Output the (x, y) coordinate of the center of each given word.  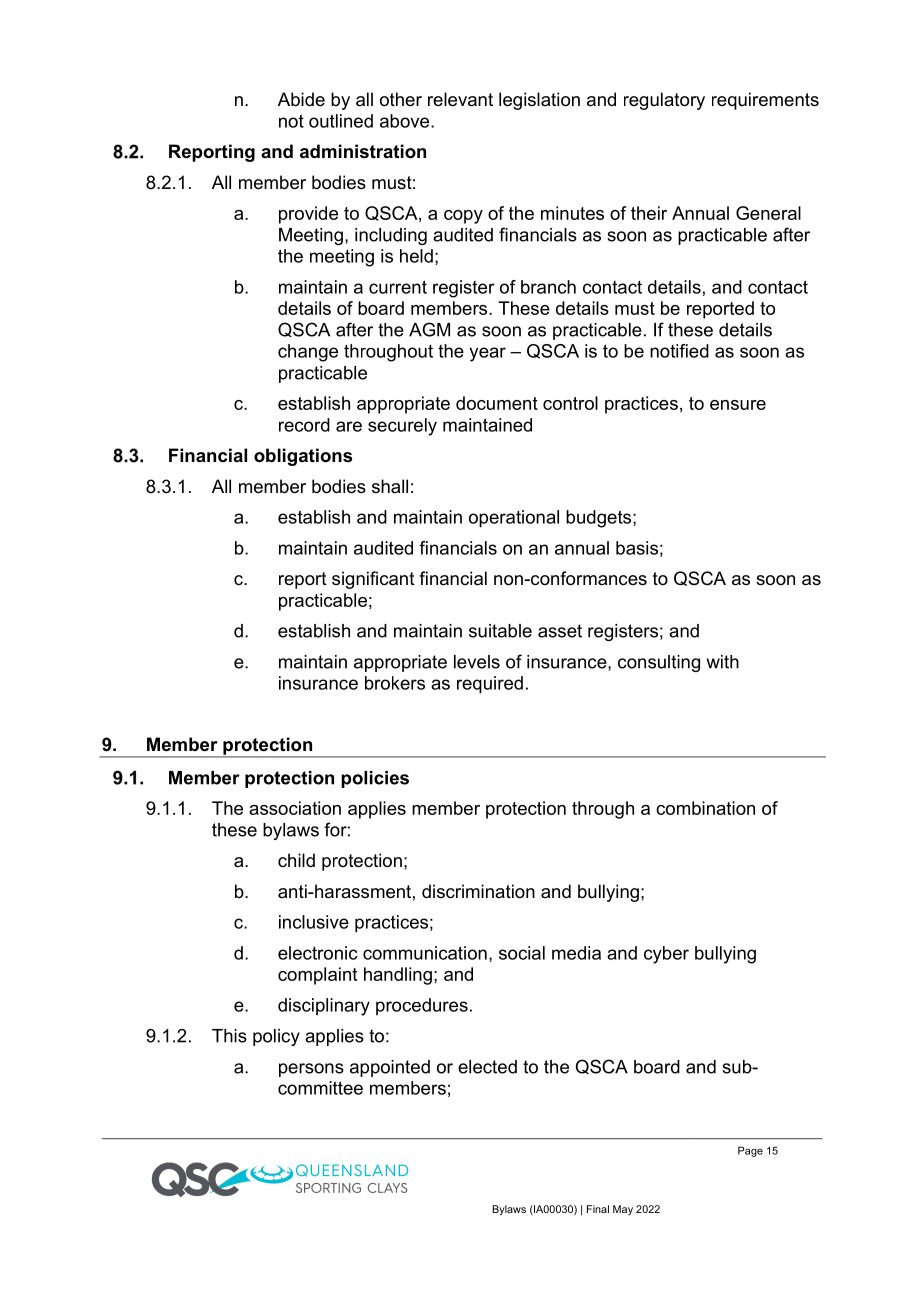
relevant (460, 99)
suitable (500, 631)
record (304, 425)
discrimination (478, 891)
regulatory (664, 101)
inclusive (314, 922)
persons (311, 1070)
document (497, 403)
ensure (738, 405)
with (723, 662)
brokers (395, 683)
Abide (301, 99)
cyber (666, 955)
